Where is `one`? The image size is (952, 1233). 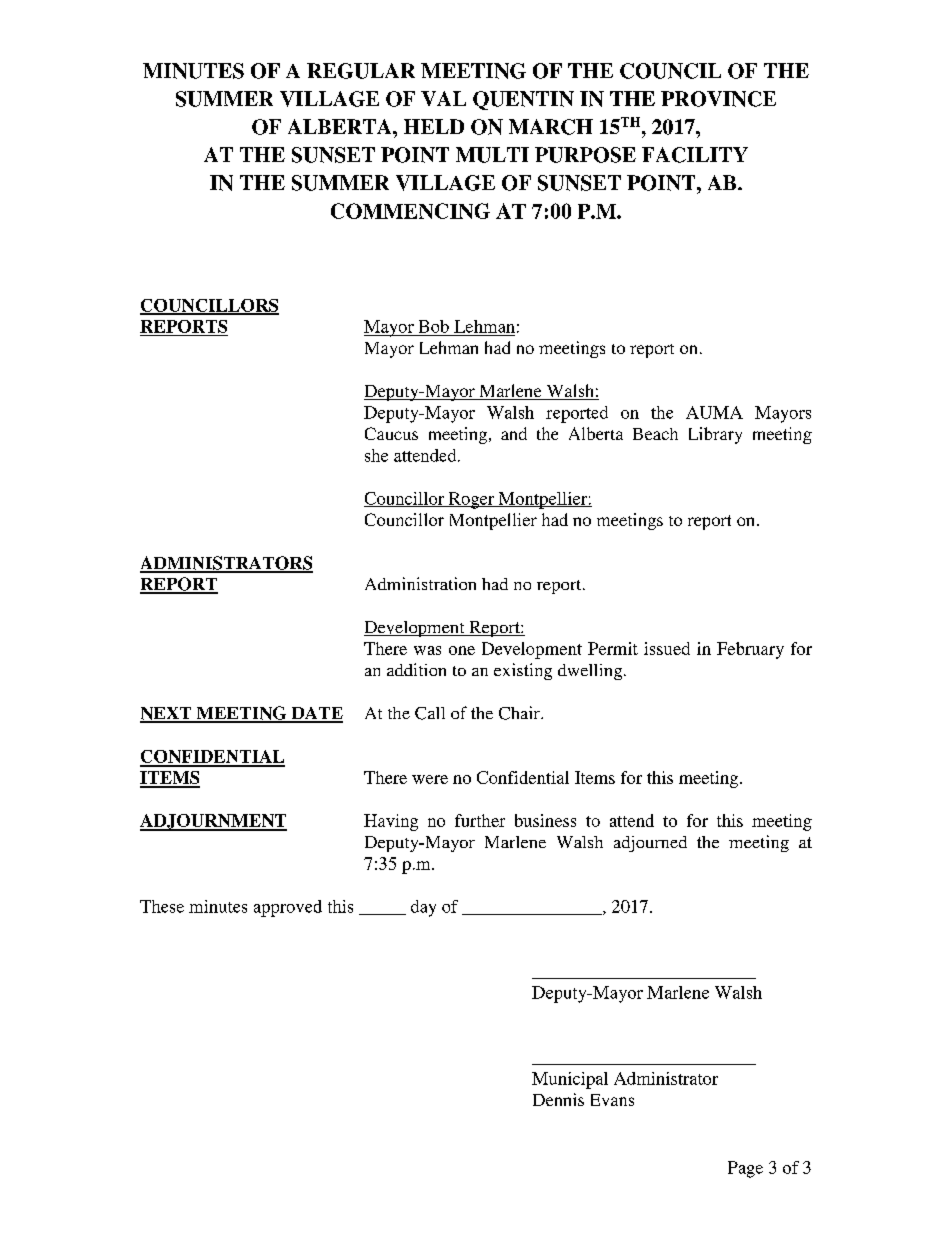 one is located at coordinates (462, 650).
